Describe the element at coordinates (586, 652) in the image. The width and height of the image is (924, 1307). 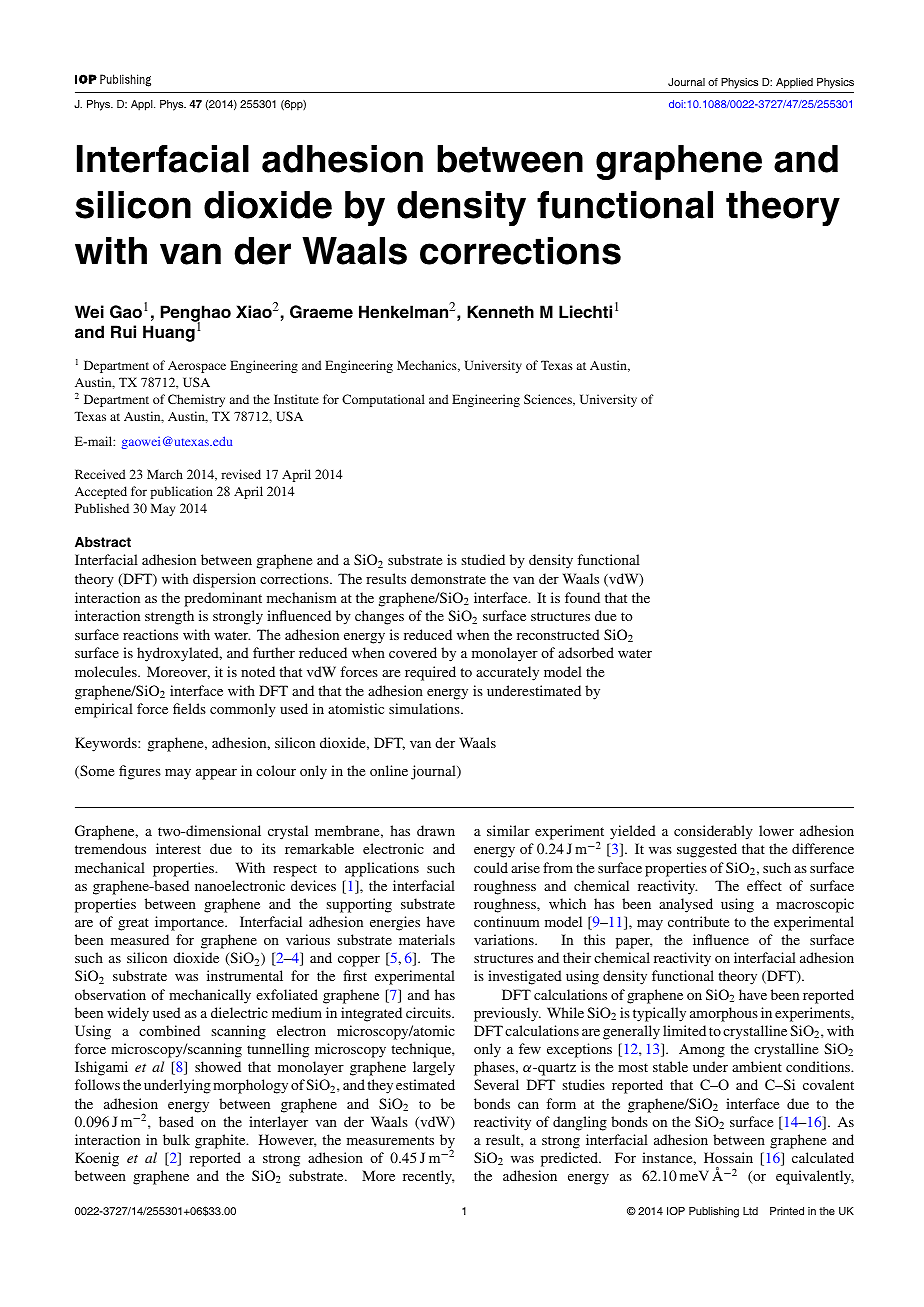
I see `adsorbed` at that location.
